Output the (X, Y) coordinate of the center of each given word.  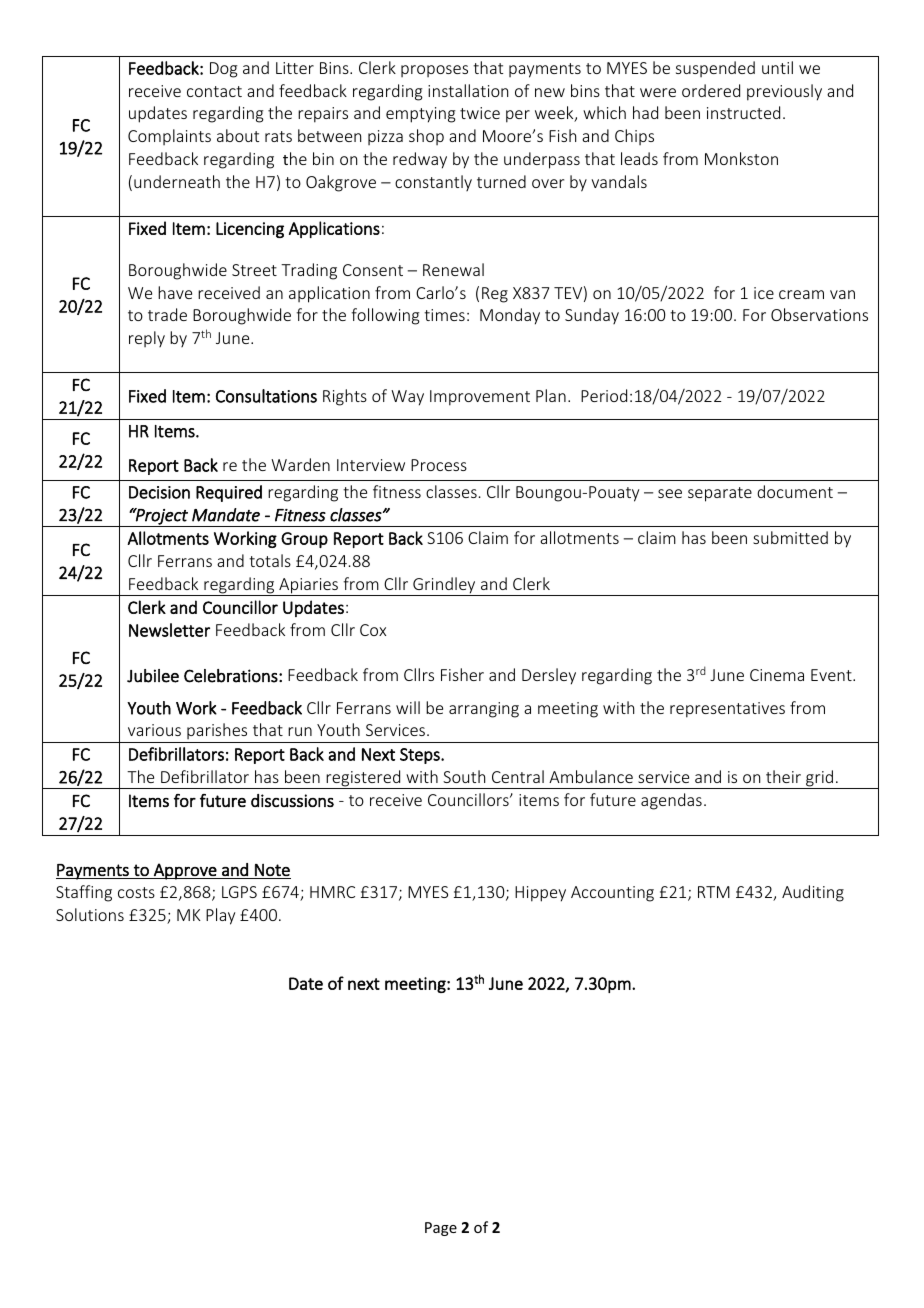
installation (468, 90)
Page (441, 1229)
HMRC (332, 892)
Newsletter (169, 630)
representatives (727, 710)
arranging (484, 710)
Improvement (480, 398)
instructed (743, 112)
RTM (714, 892)
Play (220, 916)
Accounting (612, 894)
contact (214, 91)
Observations (819, 314)
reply (147, 339)
